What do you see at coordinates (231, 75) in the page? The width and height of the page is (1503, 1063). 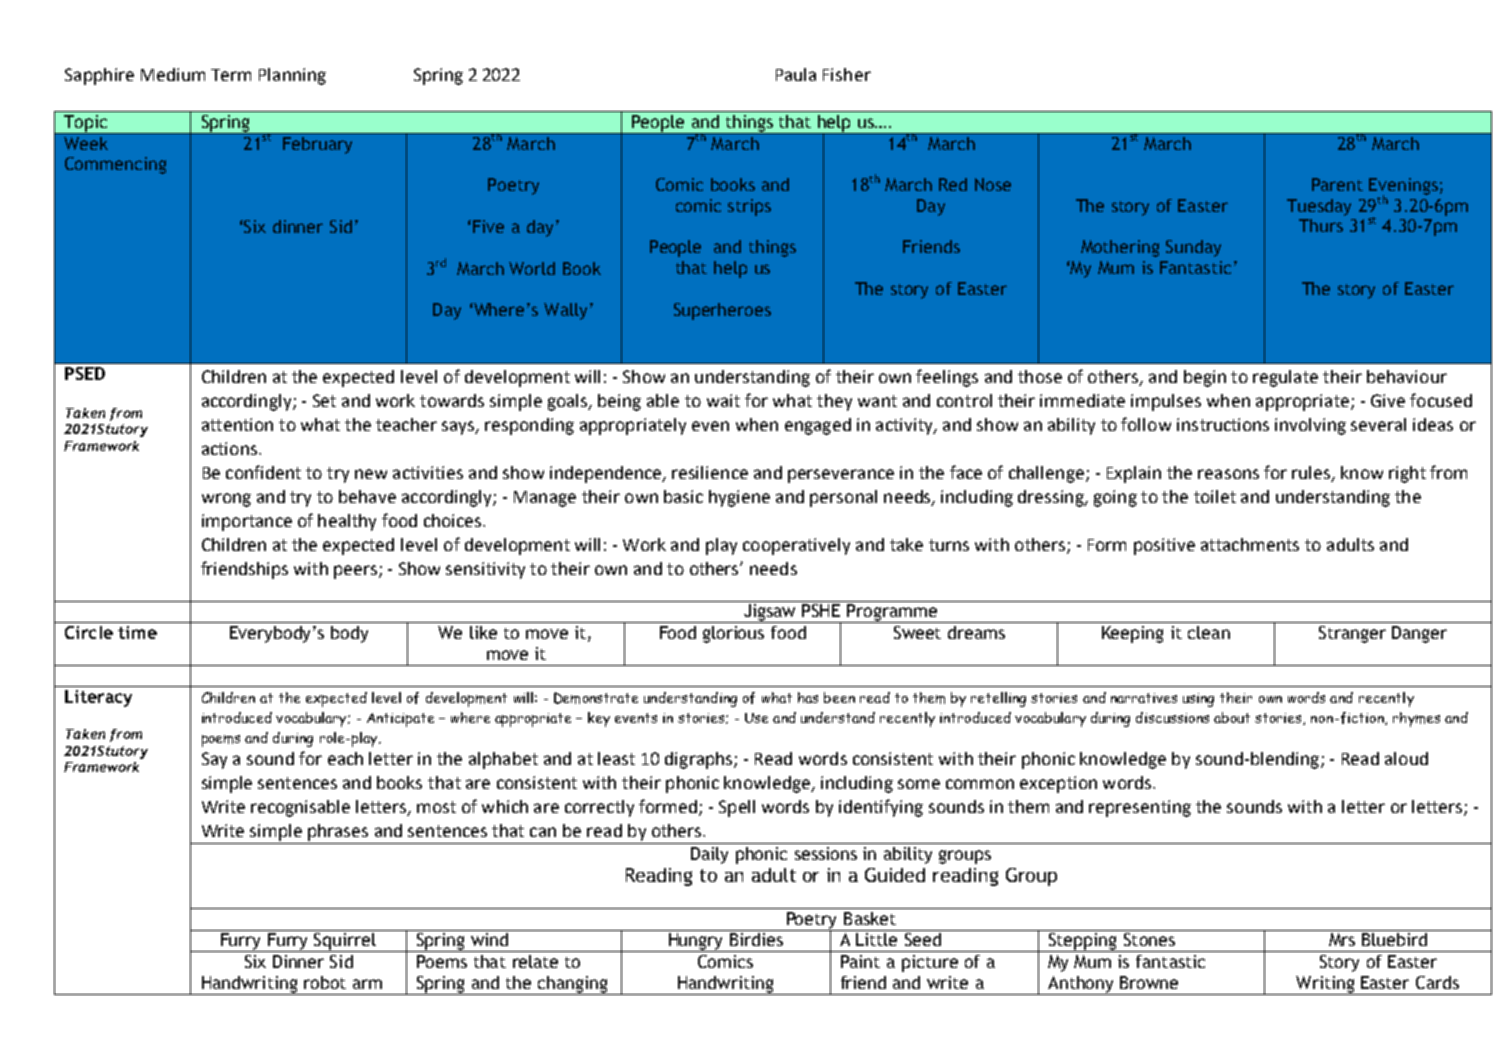 I see `Term` at bounding box center [231, 75].
